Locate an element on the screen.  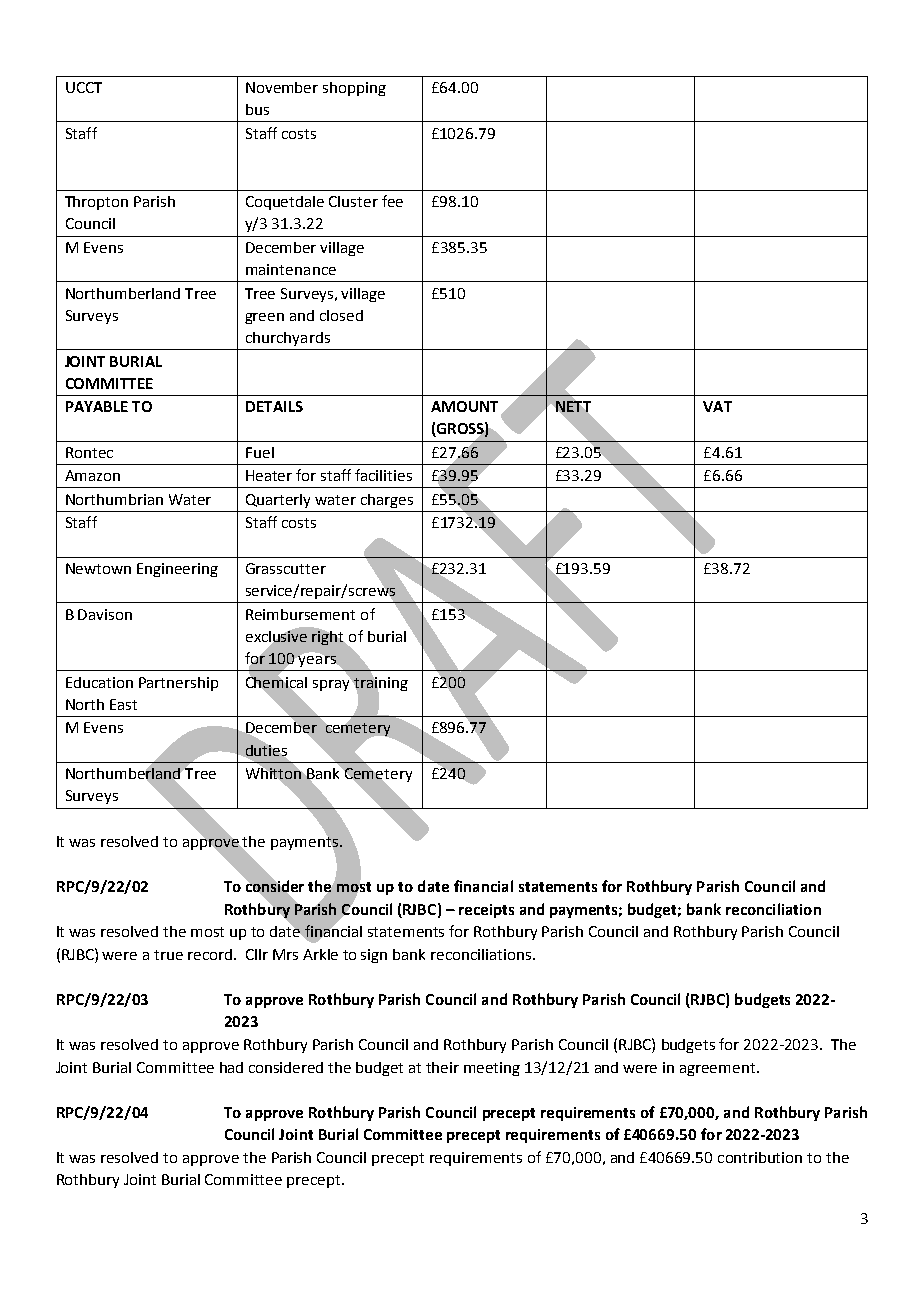
had is located at coordinates (231, 1067).
